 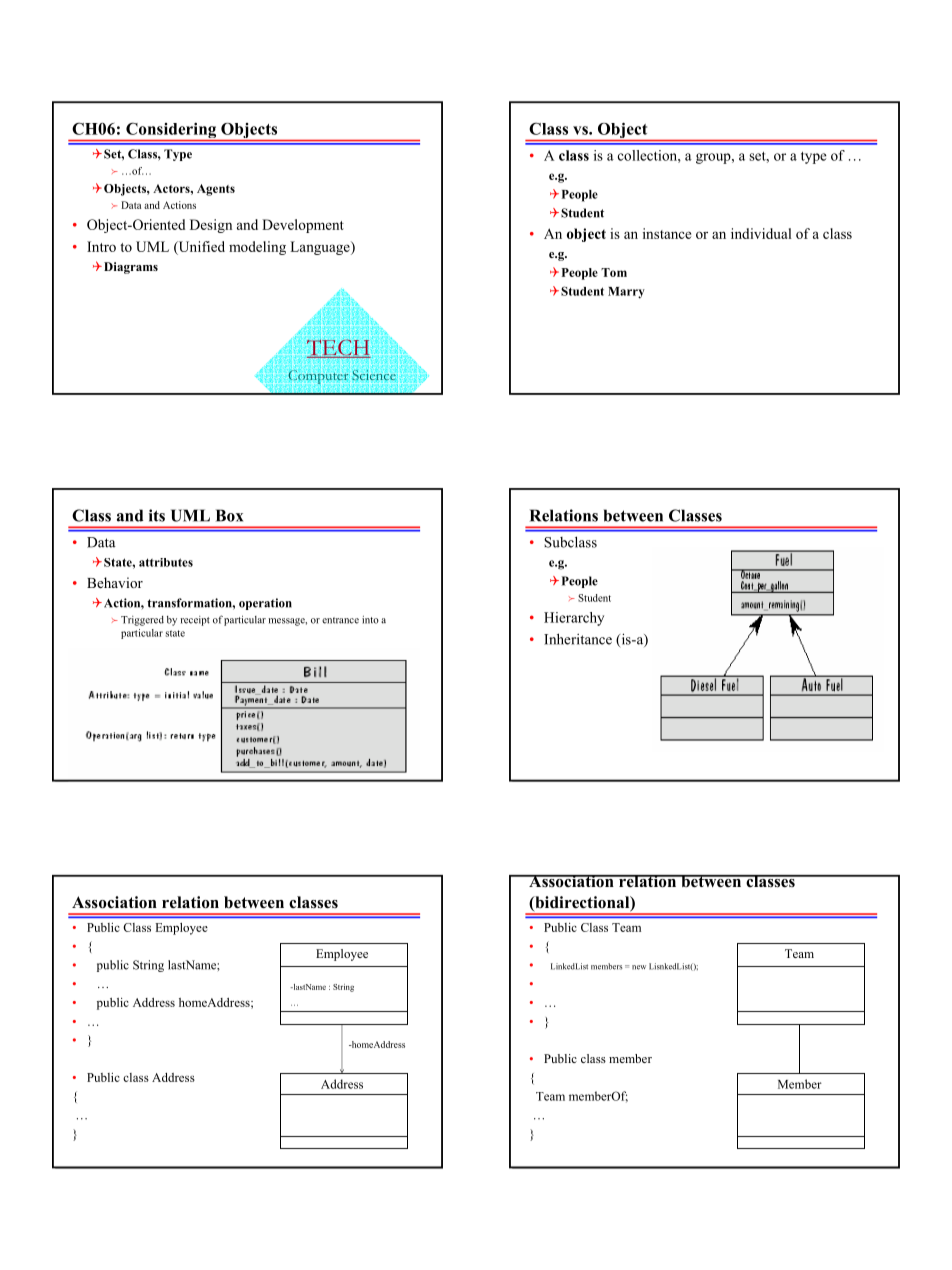 I want to click on new, so click(x=639, y=967).
